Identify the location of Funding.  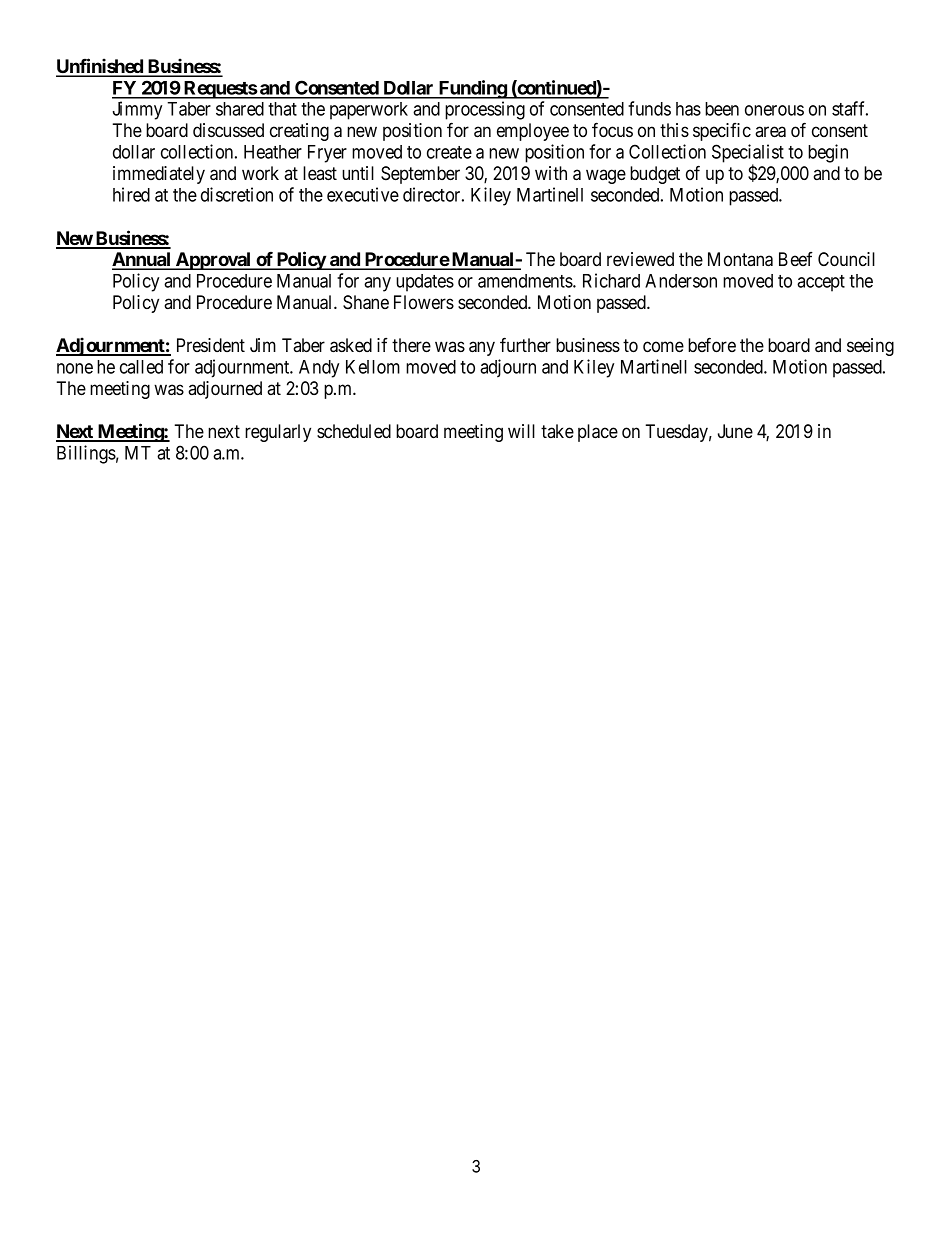
(472, 89).
